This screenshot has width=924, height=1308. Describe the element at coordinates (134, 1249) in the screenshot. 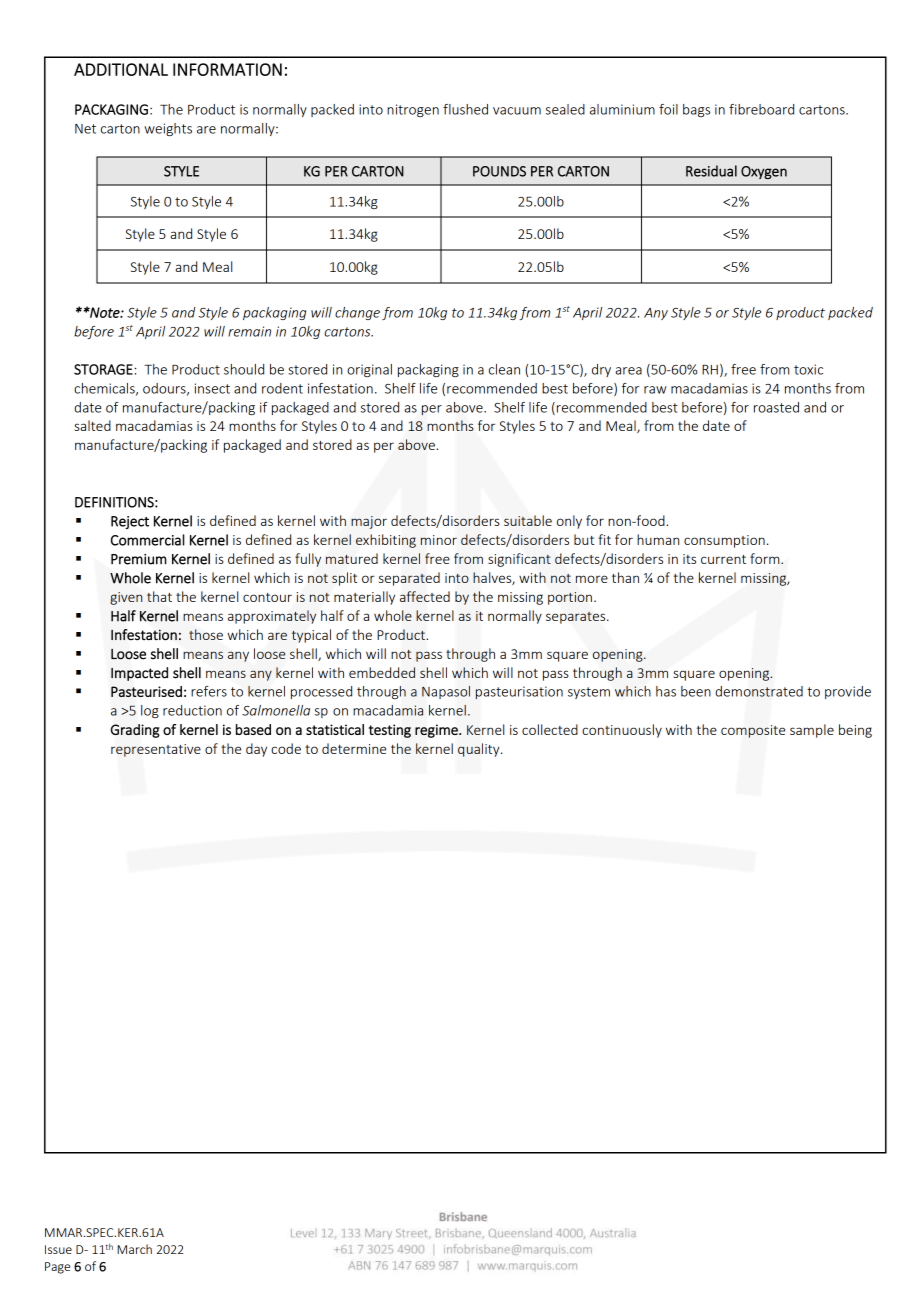

I see `March` at that location.
